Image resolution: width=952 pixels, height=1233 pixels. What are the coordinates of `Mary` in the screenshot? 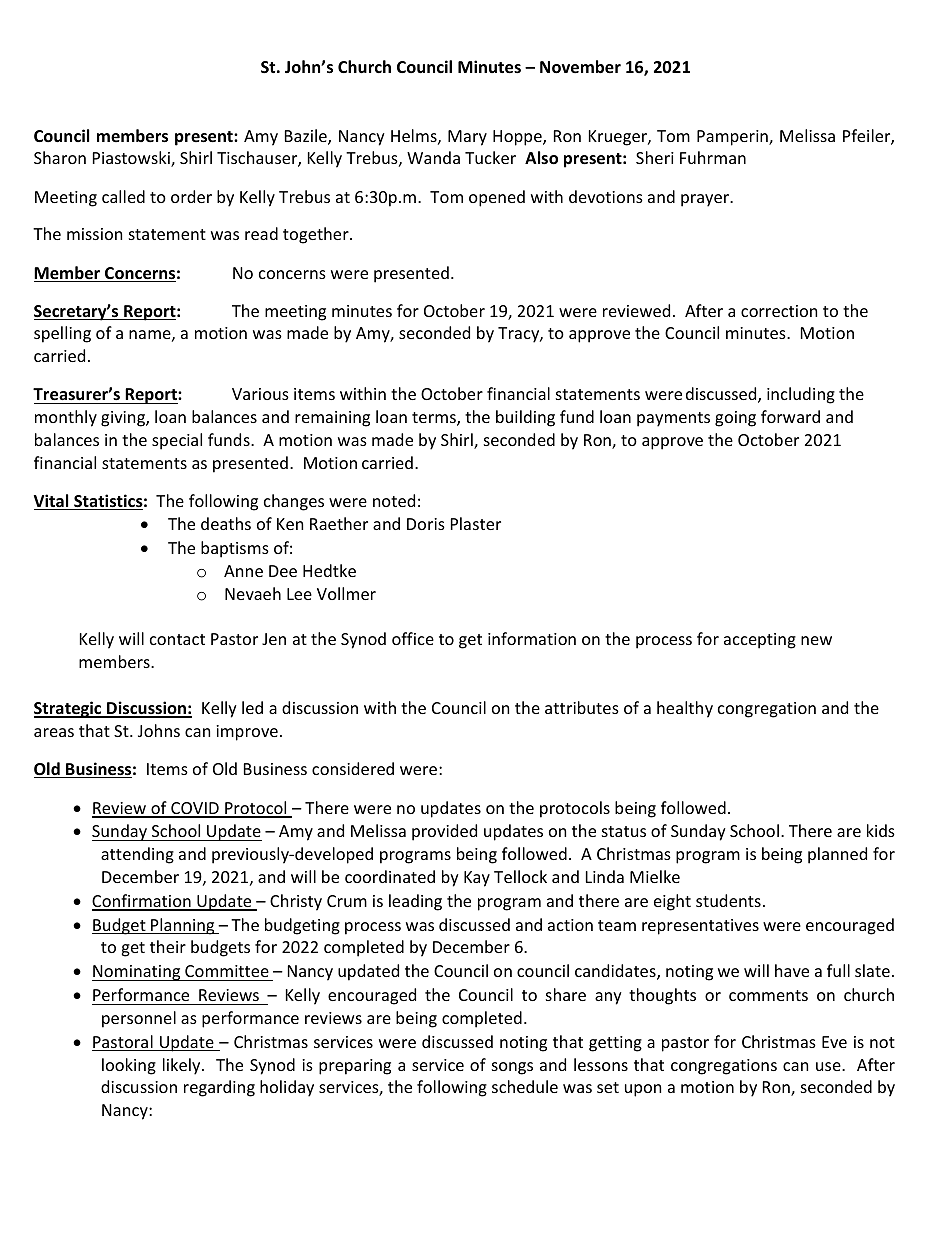 It's located at (467, 138).
